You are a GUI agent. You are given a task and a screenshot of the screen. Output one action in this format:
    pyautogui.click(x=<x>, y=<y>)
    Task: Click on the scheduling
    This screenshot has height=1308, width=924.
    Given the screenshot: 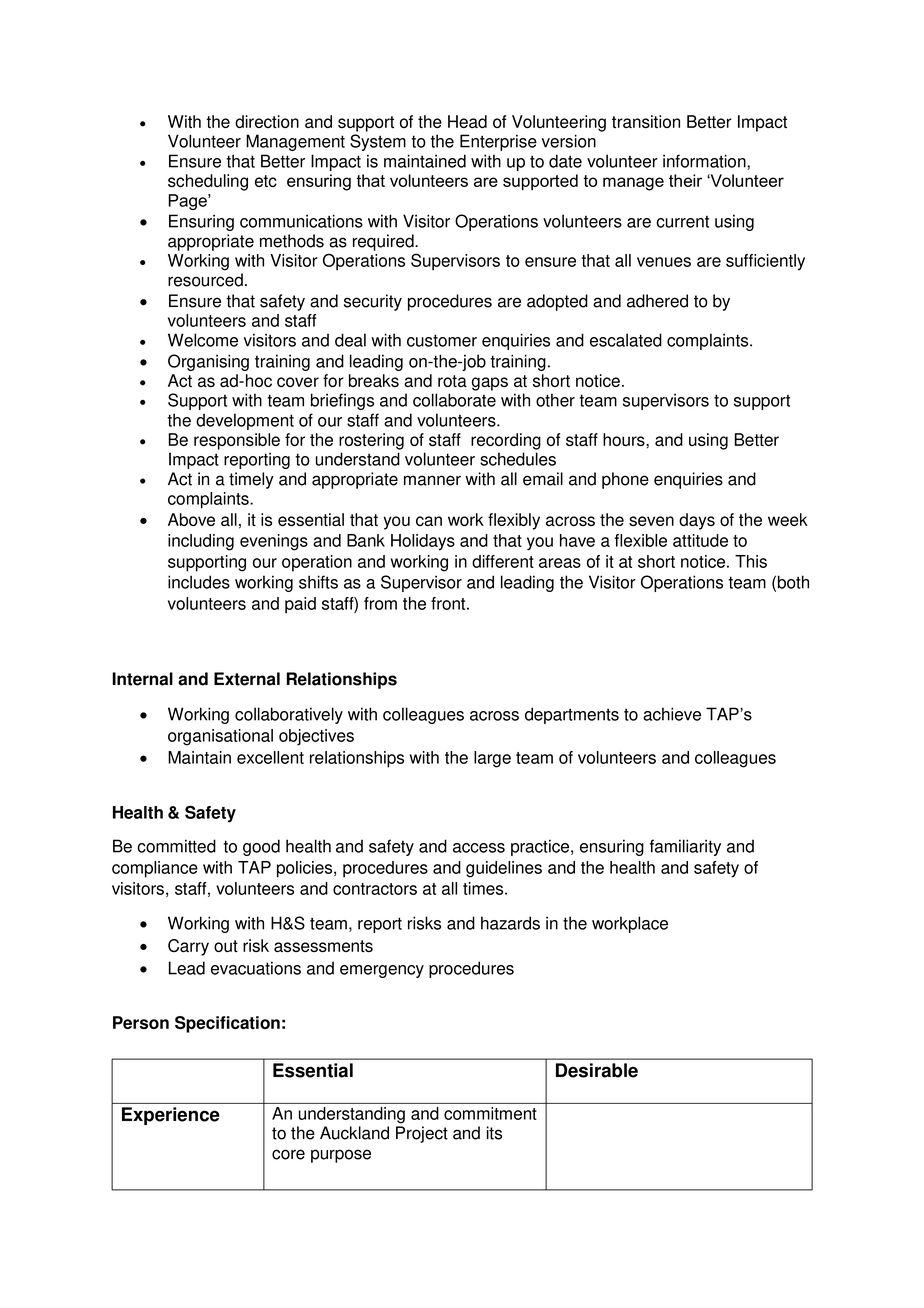 What is the action you would take?
    pyautogui.click(x=208, y=182)
